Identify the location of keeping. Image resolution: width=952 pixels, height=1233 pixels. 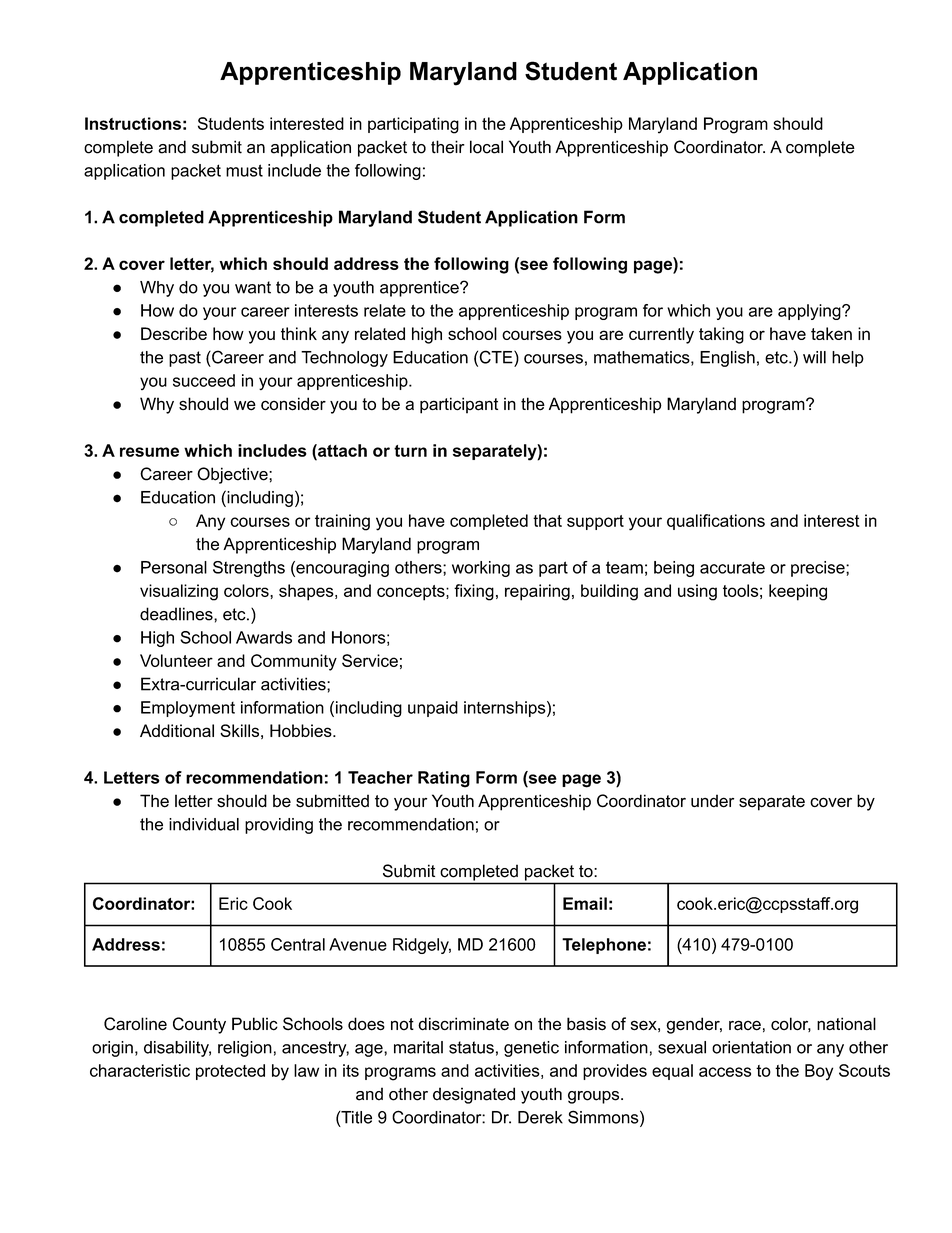
(798, 592).
